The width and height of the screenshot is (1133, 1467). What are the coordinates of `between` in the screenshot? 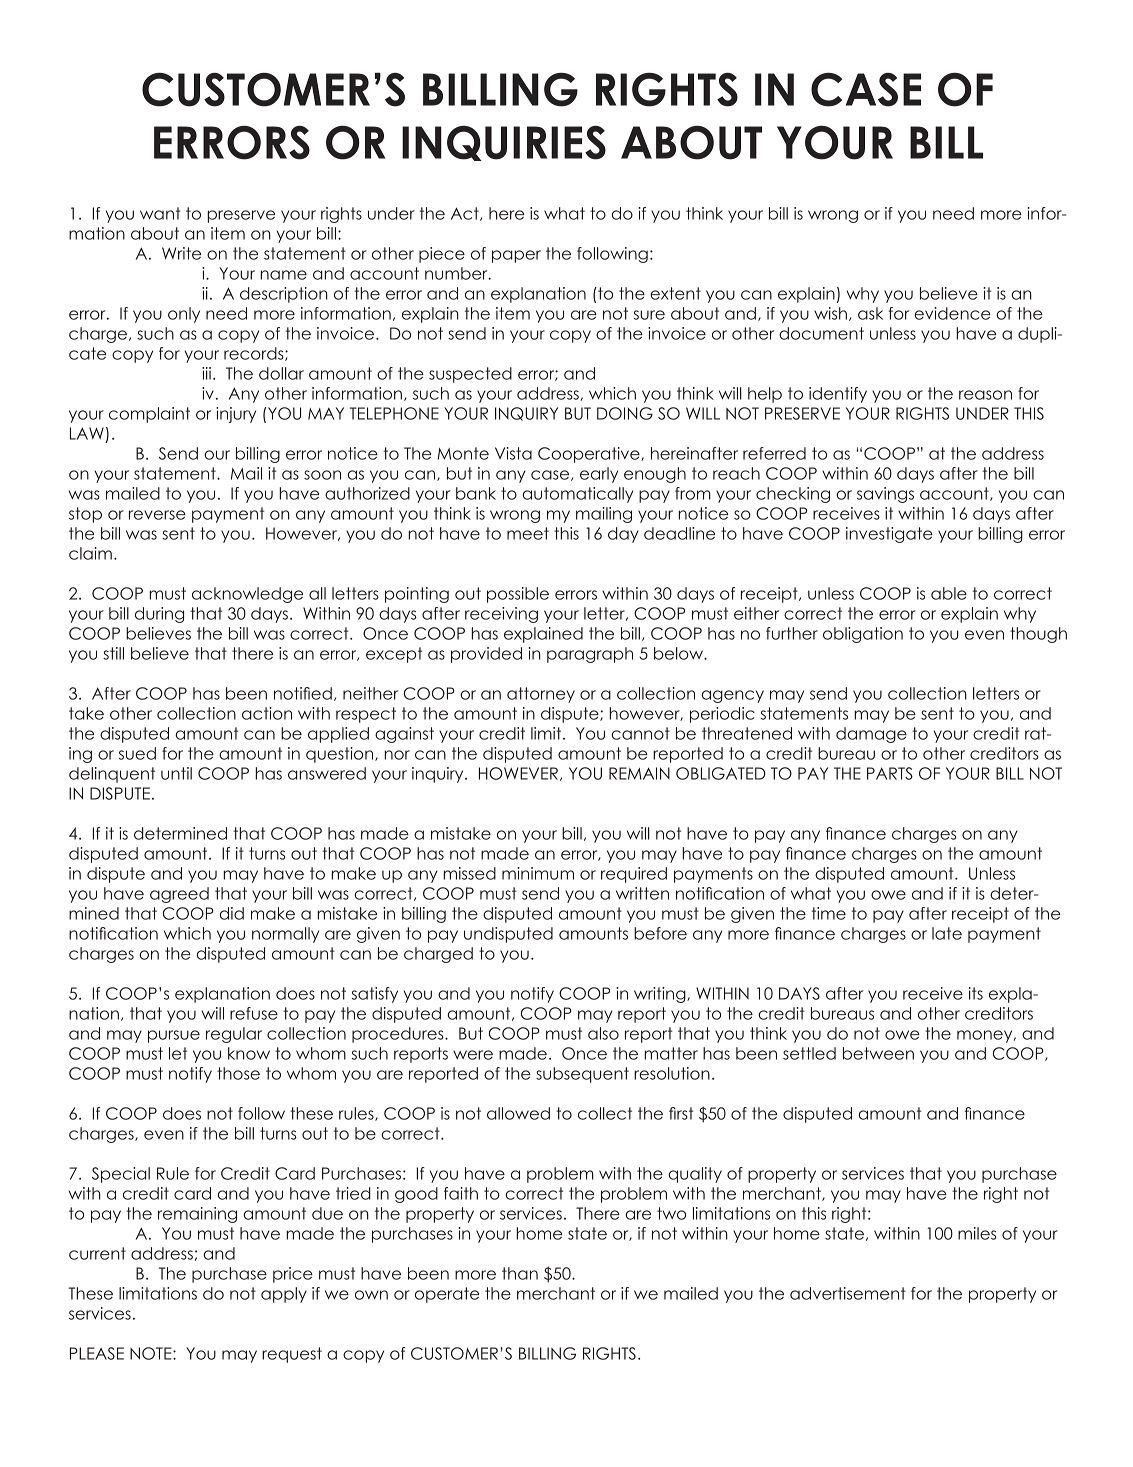 It's located at (878, 1053).
